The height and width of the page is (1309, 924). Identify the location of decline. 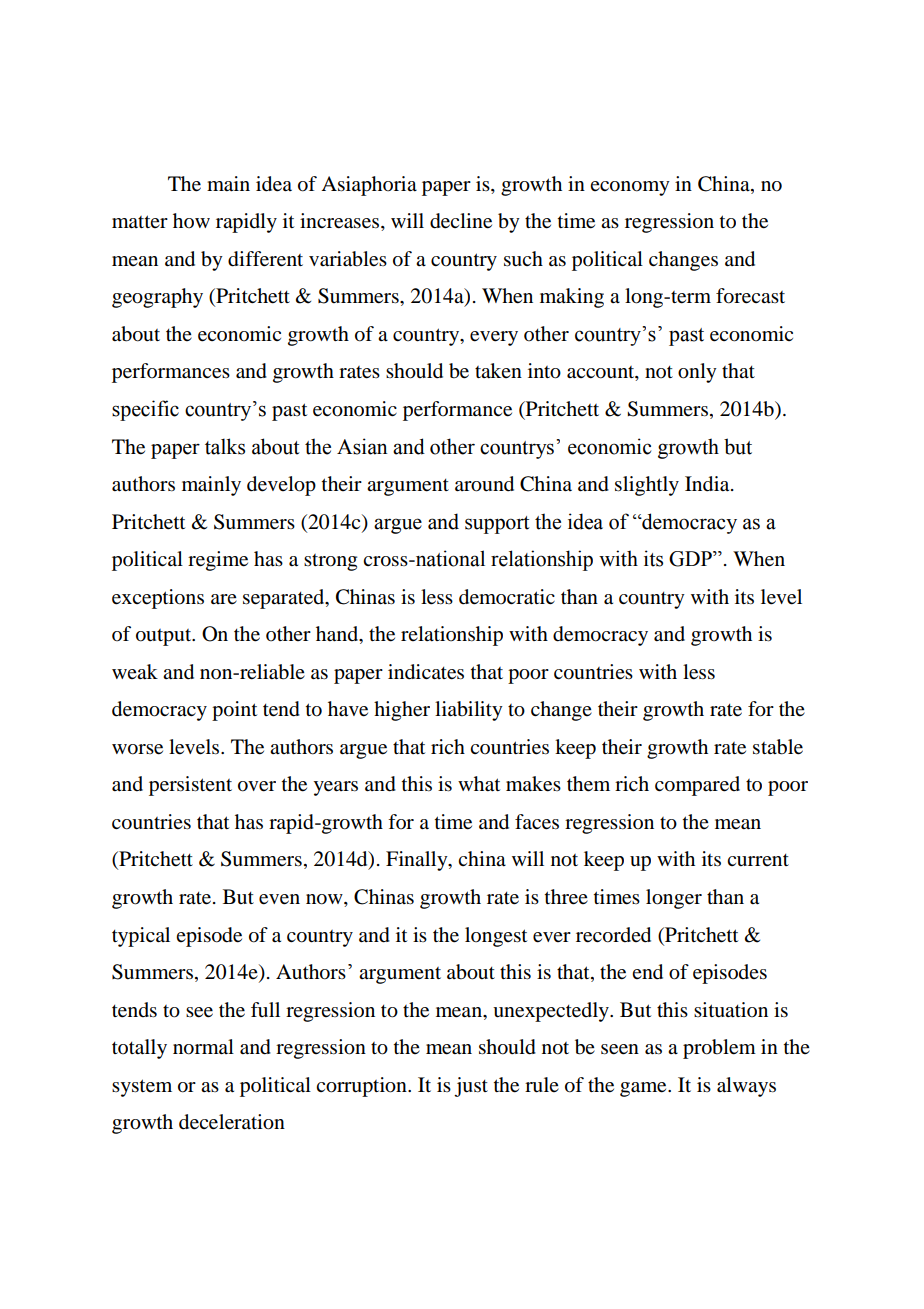
(461, 221).
